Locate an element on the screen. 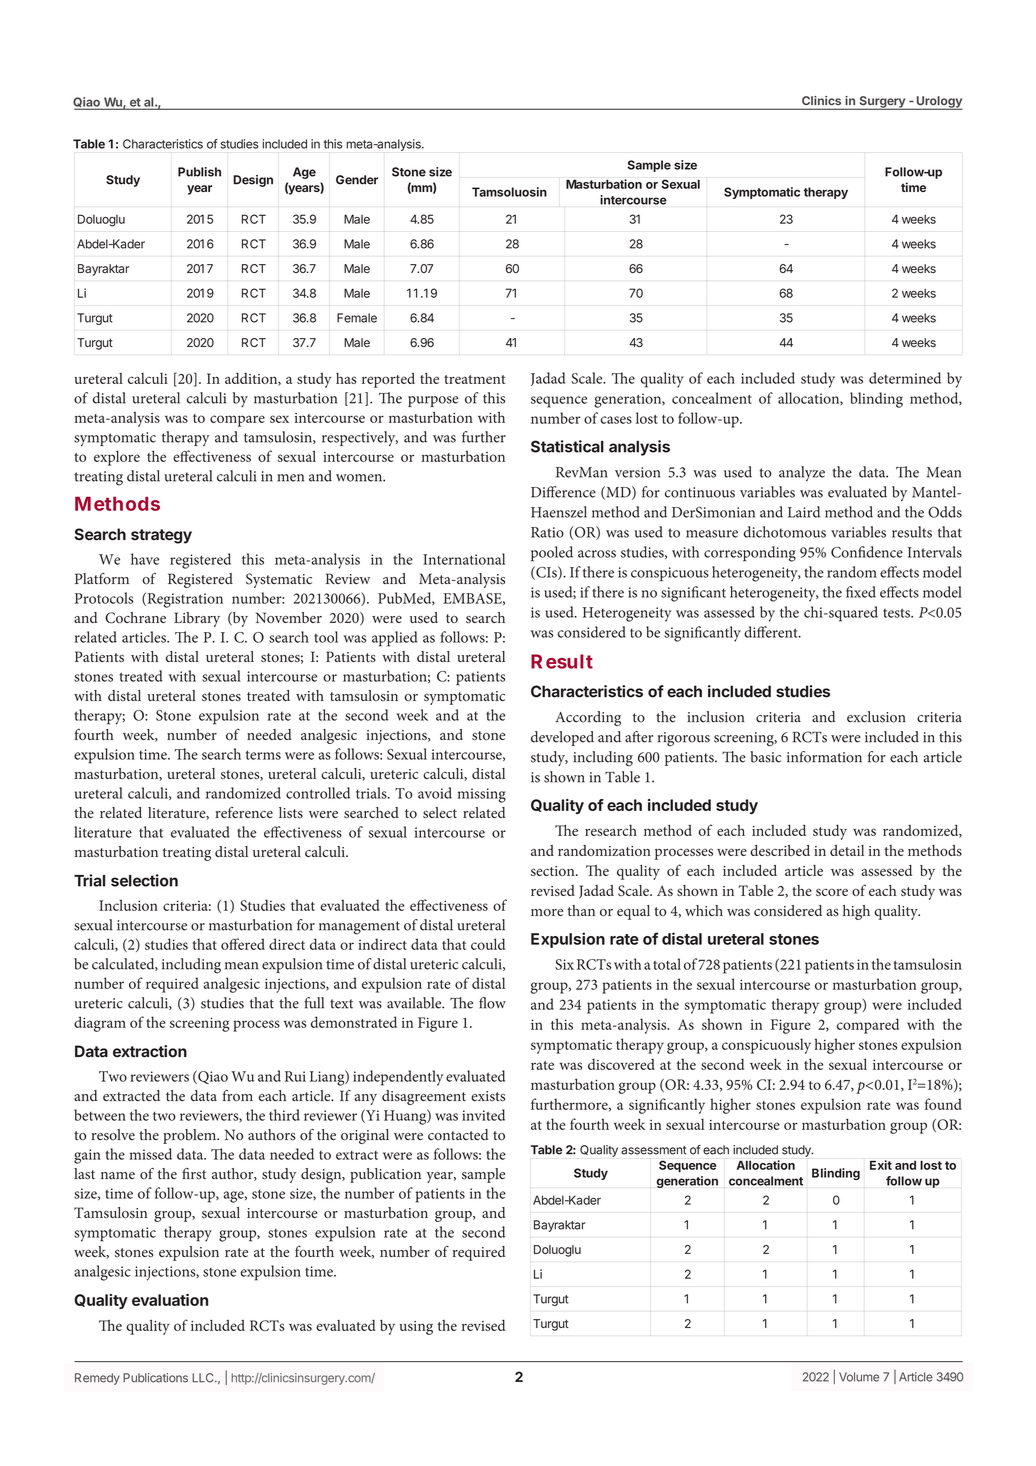 This screenshot has width=1036, height=1466. using is located at coordinates (416, 1328).
